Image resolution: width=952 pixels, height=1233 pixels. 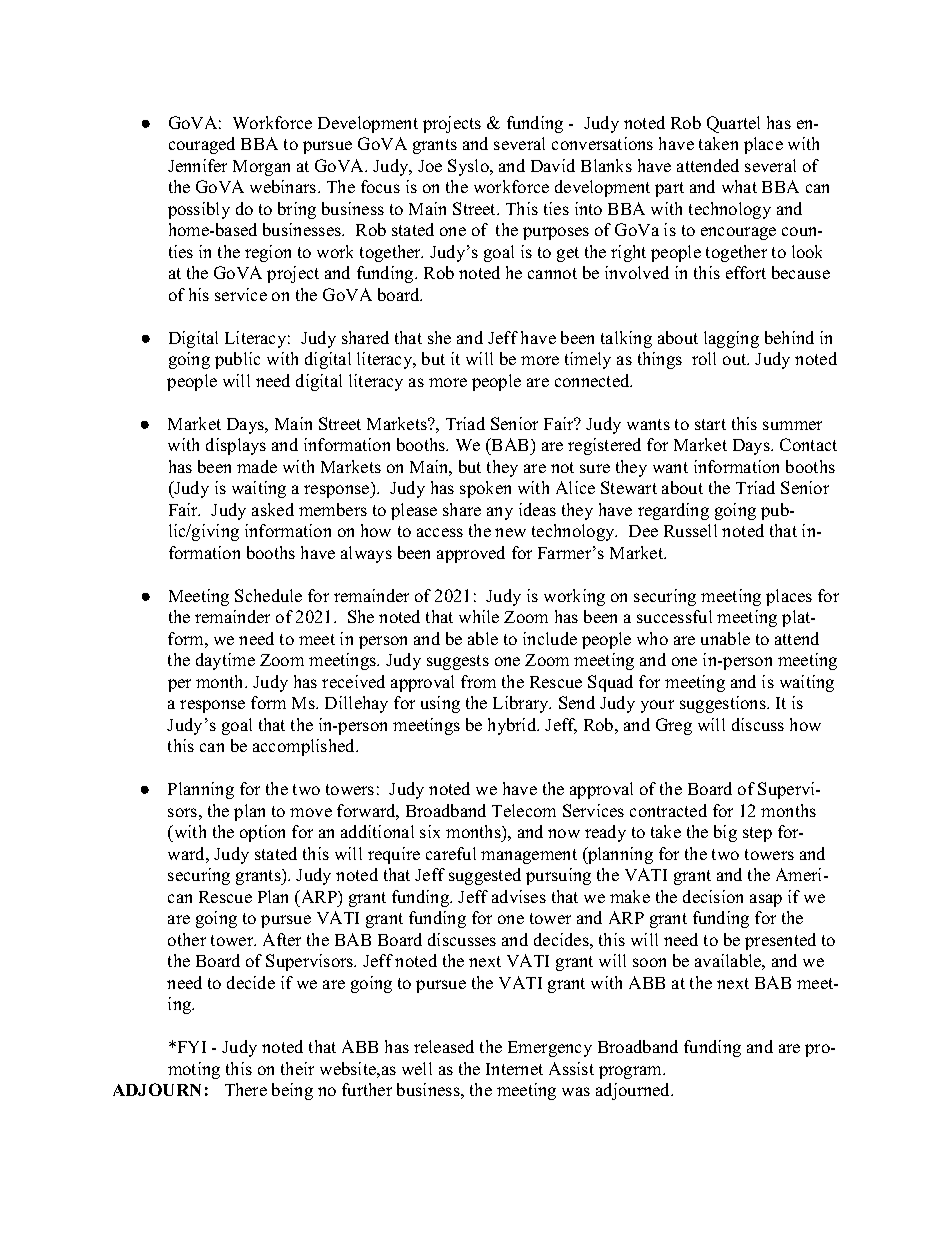 What do you see at coordinates (674, 726) in the page?
I see `Greg` at bounding box center [674, 726].
